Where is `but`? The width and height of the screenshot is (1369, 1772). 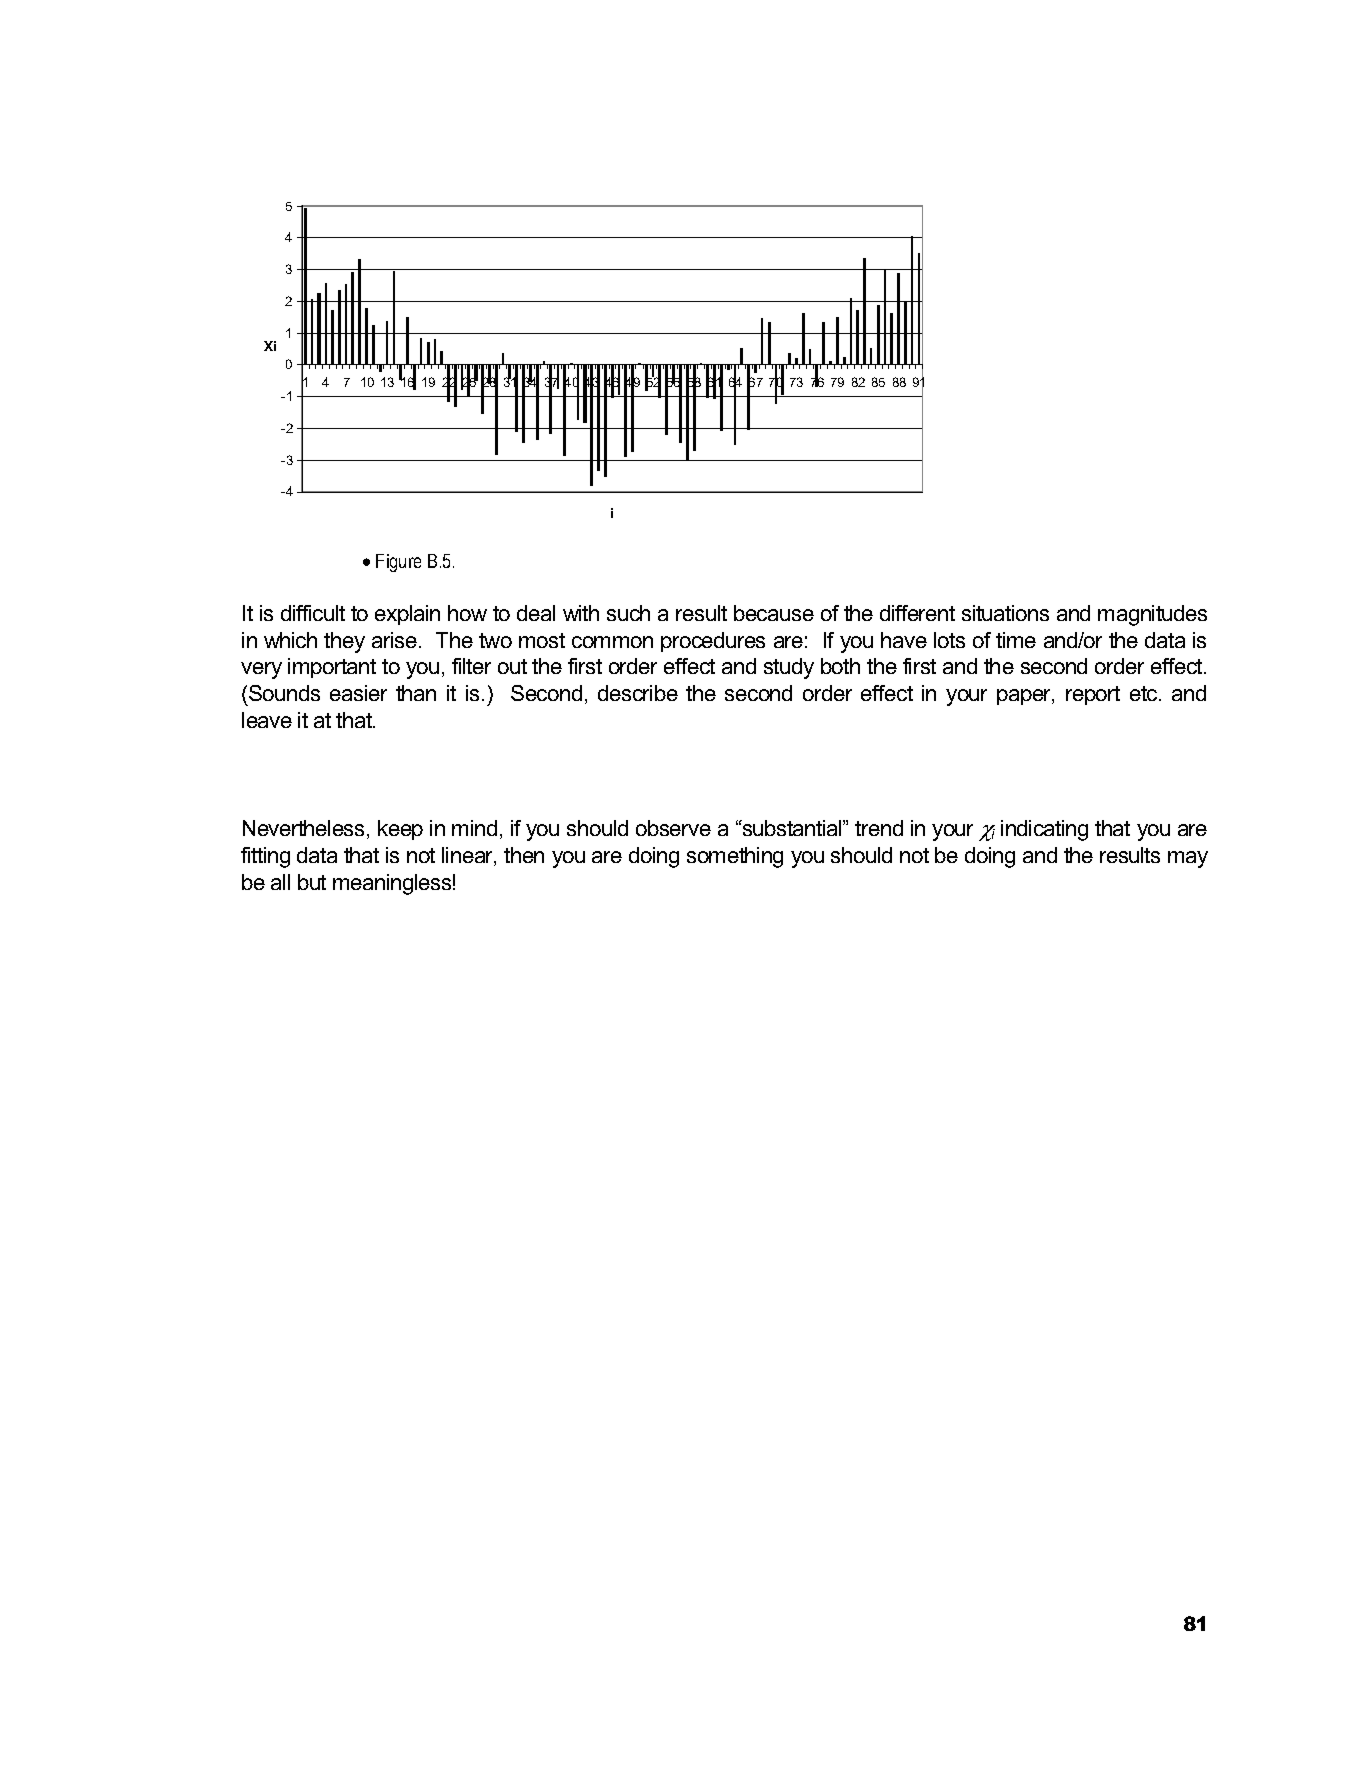 but is located at coordinates (312, 882).
